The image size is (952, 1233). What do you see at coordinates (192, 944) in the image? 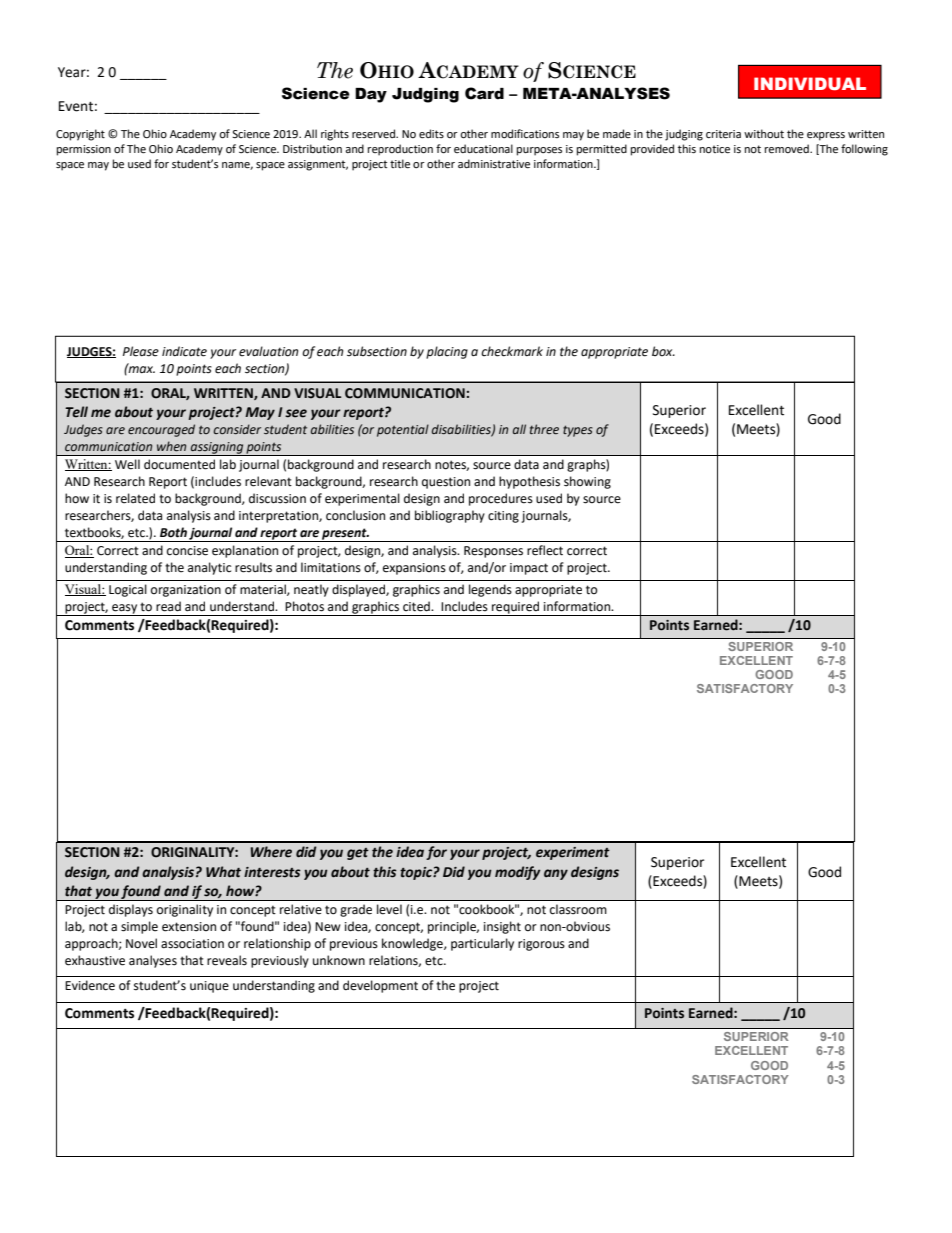
I see `association` at bounding box center [192, 944].
